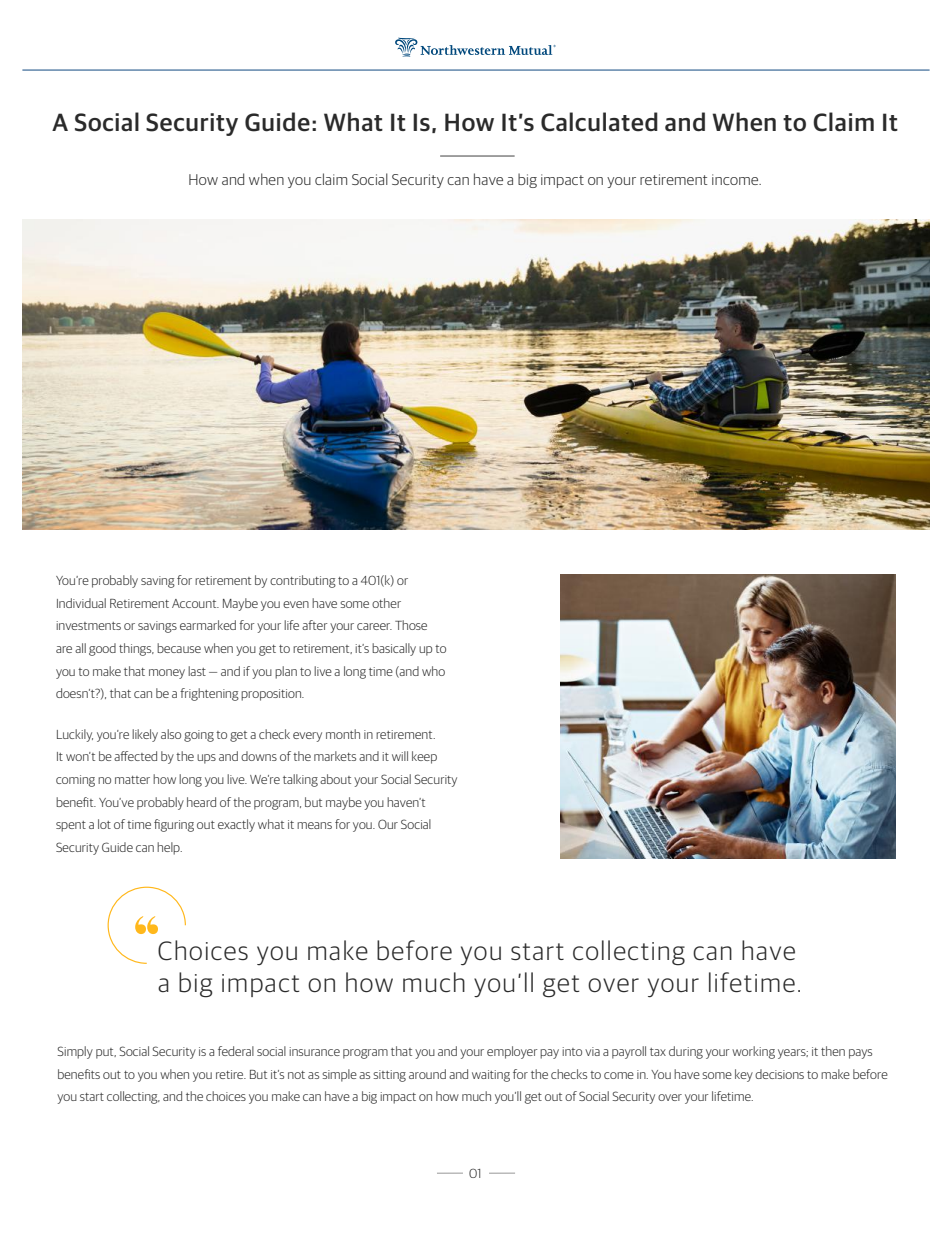 This document has width=952, height=1233. Describe the element at coordinates (753, 1052) in the document. I see `working` at that location.
